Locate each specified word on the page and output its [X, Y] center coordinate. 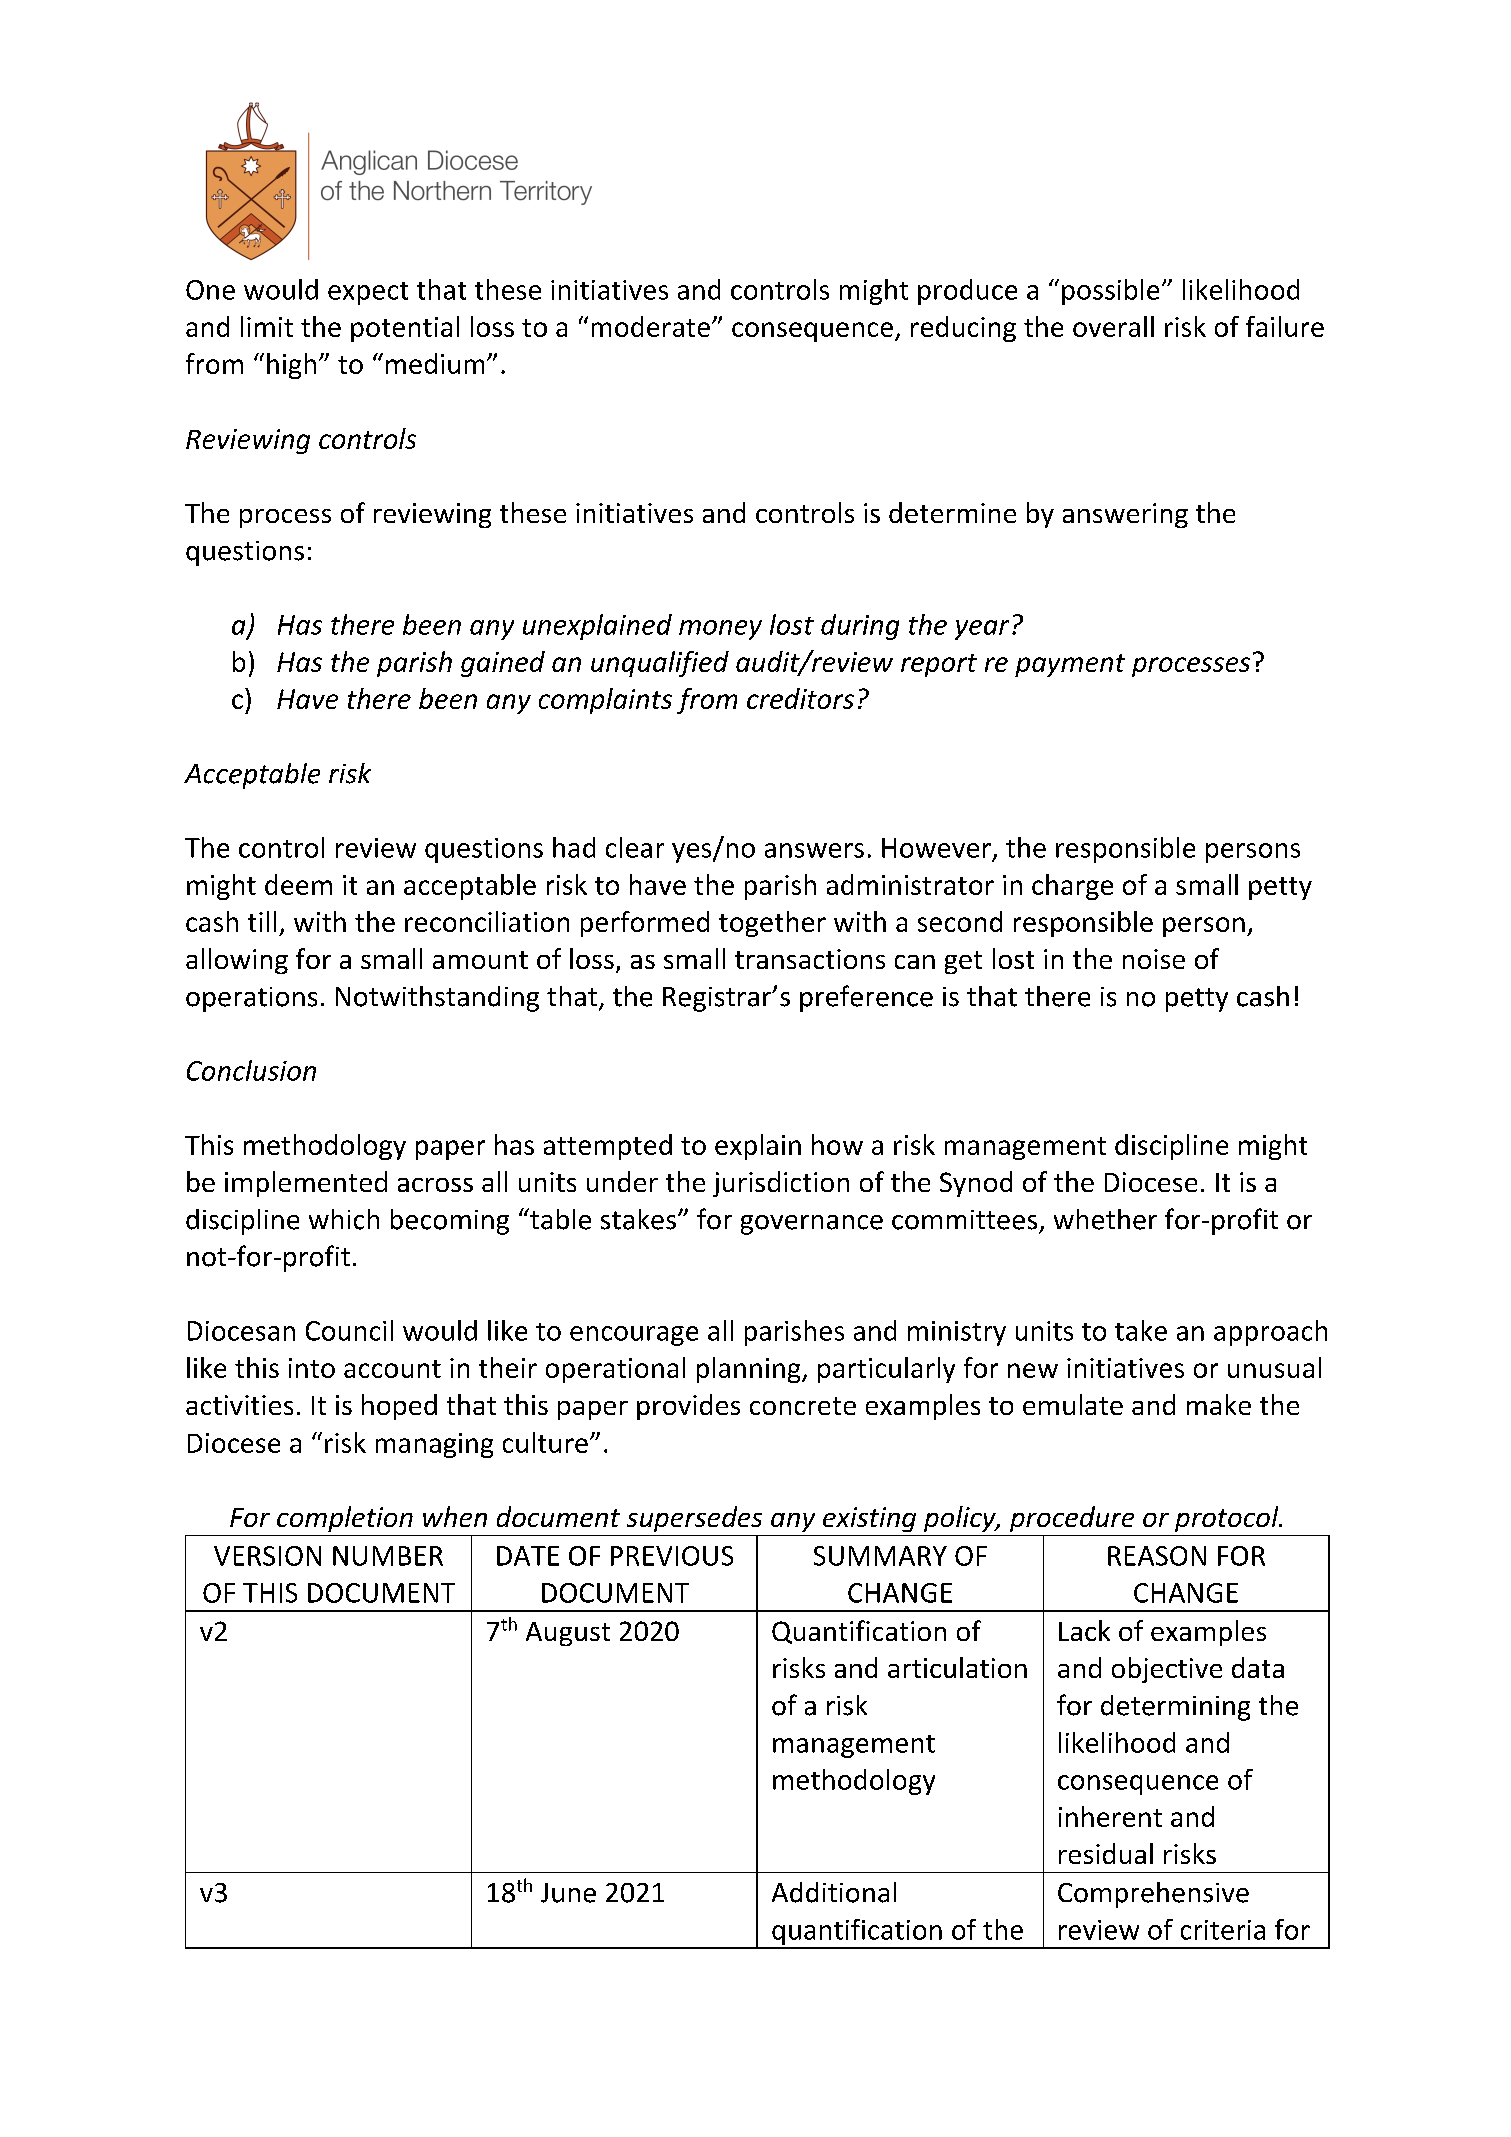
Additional [834, 1892]
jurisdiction [781, 1184]
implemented [306, 1184]
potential [405, 329]
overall [1113, 326]
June [568, 1893]
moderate [651, 326]
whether [1105, 1219]
